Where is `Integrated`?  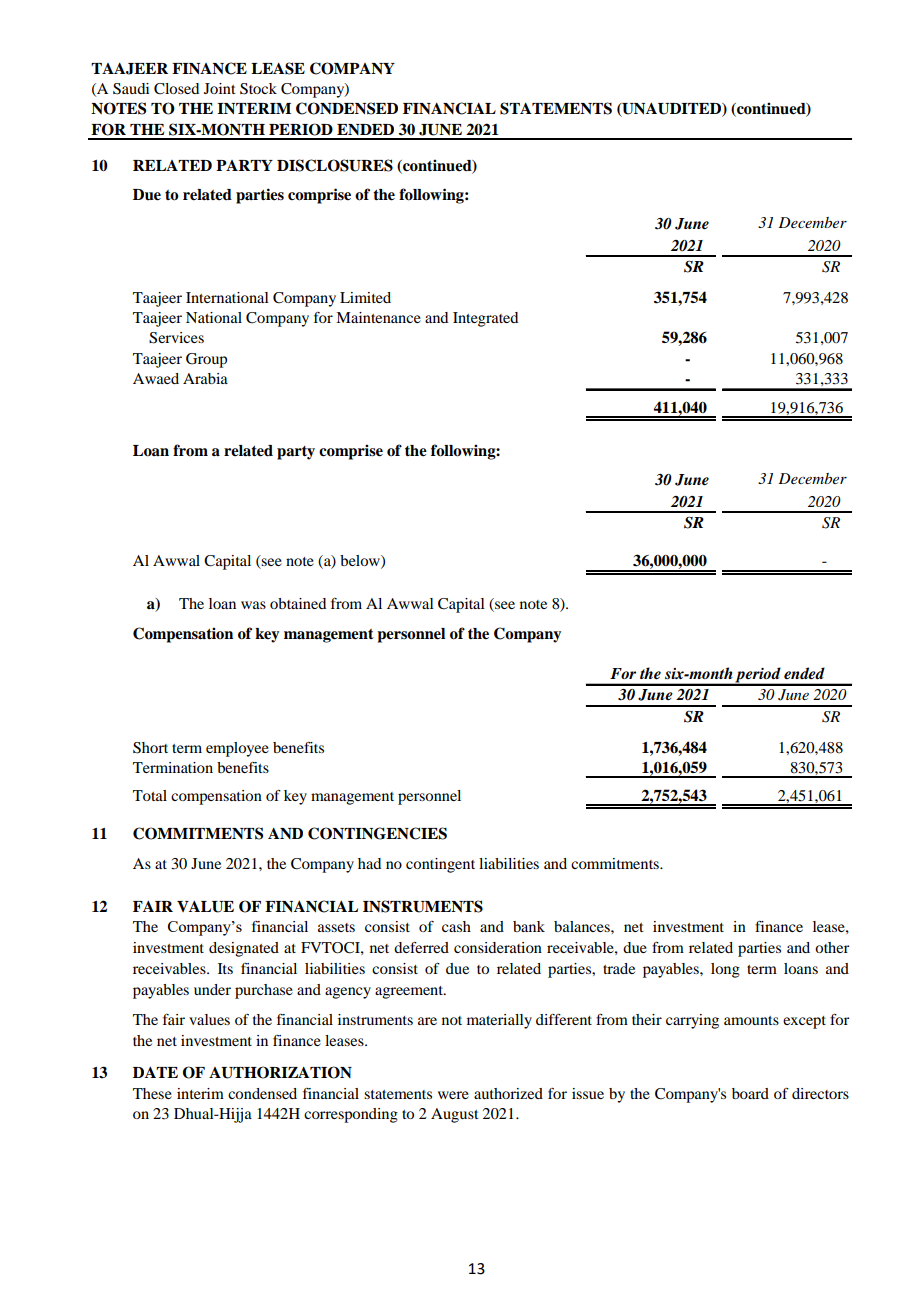
Integrated is located at coordinates (485, 319).
